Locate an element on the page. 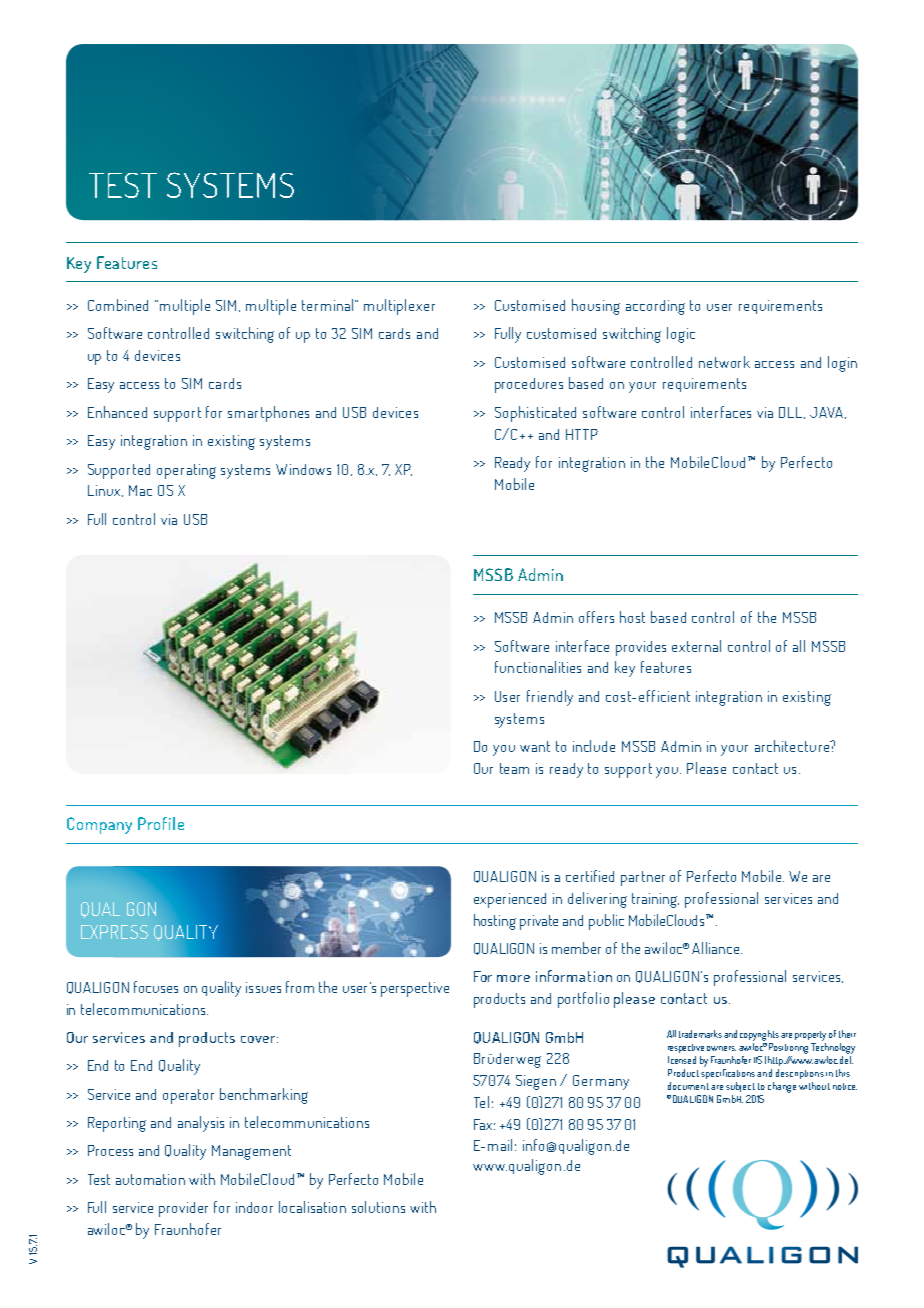 This page has width=924, height=1308. Fax is located at coordinates (483, 1124).
